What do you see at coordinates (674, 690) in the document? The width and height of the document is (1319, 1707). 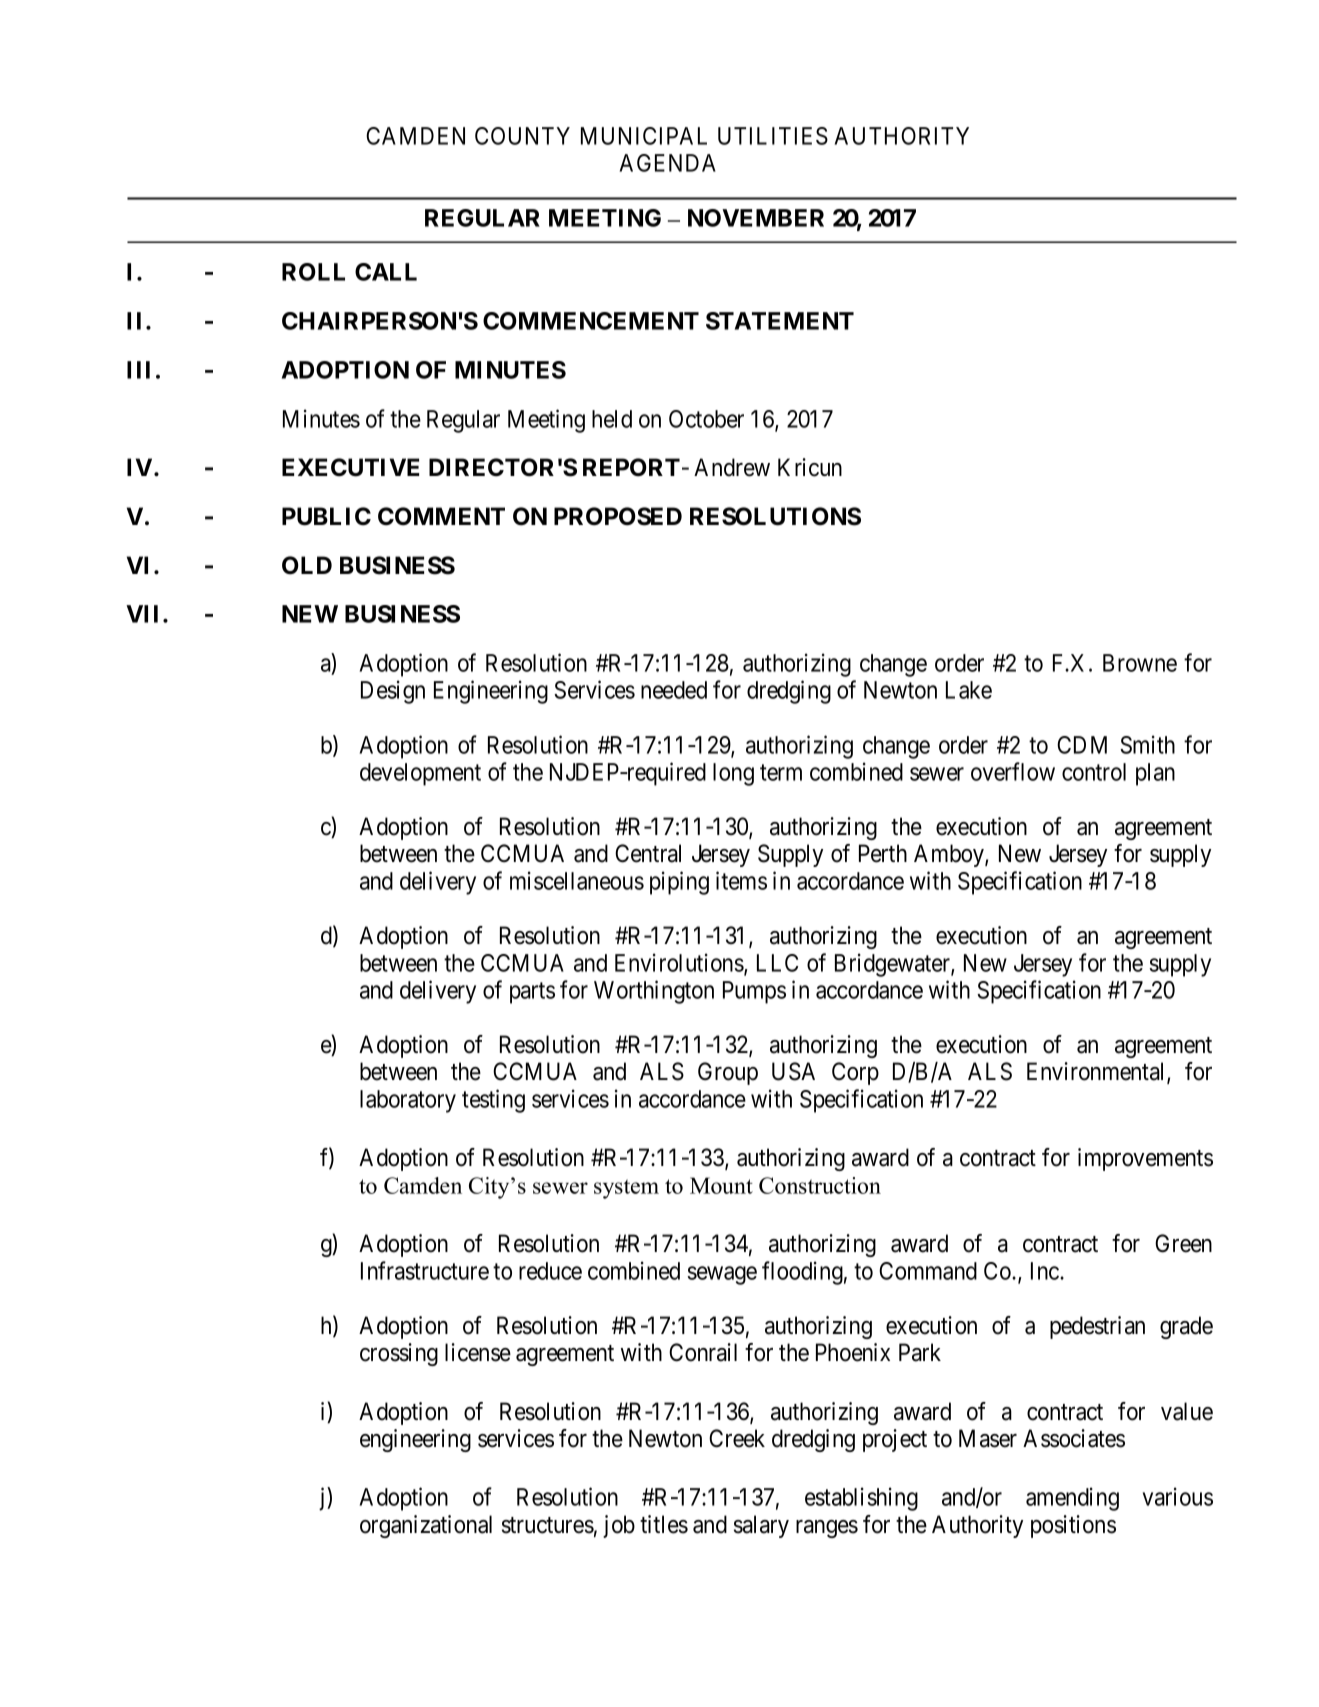 I see `needed` at bounding box center [674, 690].
